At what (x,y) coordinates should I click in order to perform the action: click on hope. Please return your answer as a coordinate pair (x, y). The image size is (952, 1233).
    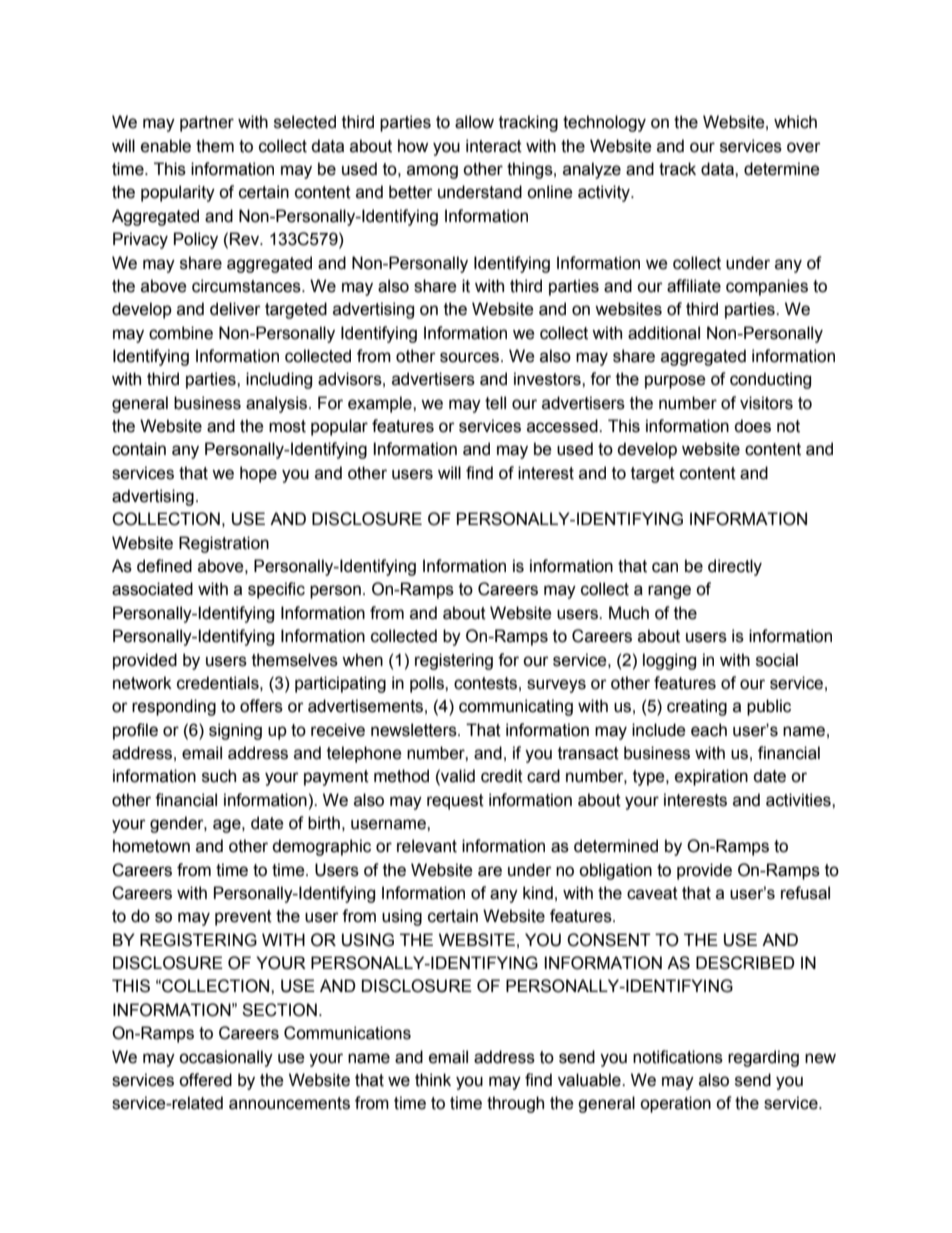
    Looking at the image, I should click on (258, 474).
